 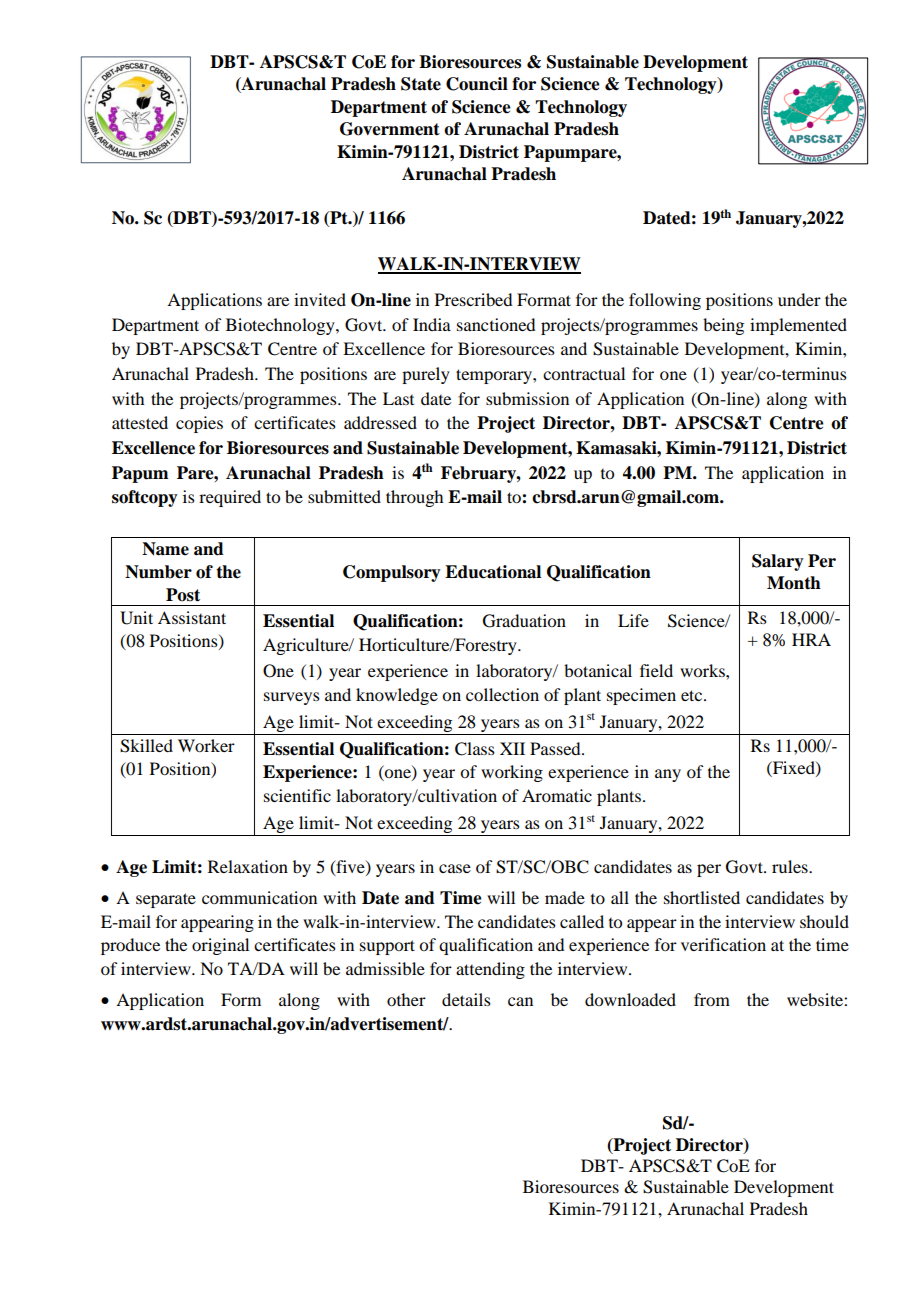 What do you see at coordinates (799, 299) in the screenshot?
I see `under` at bounding box center [799, 299].
